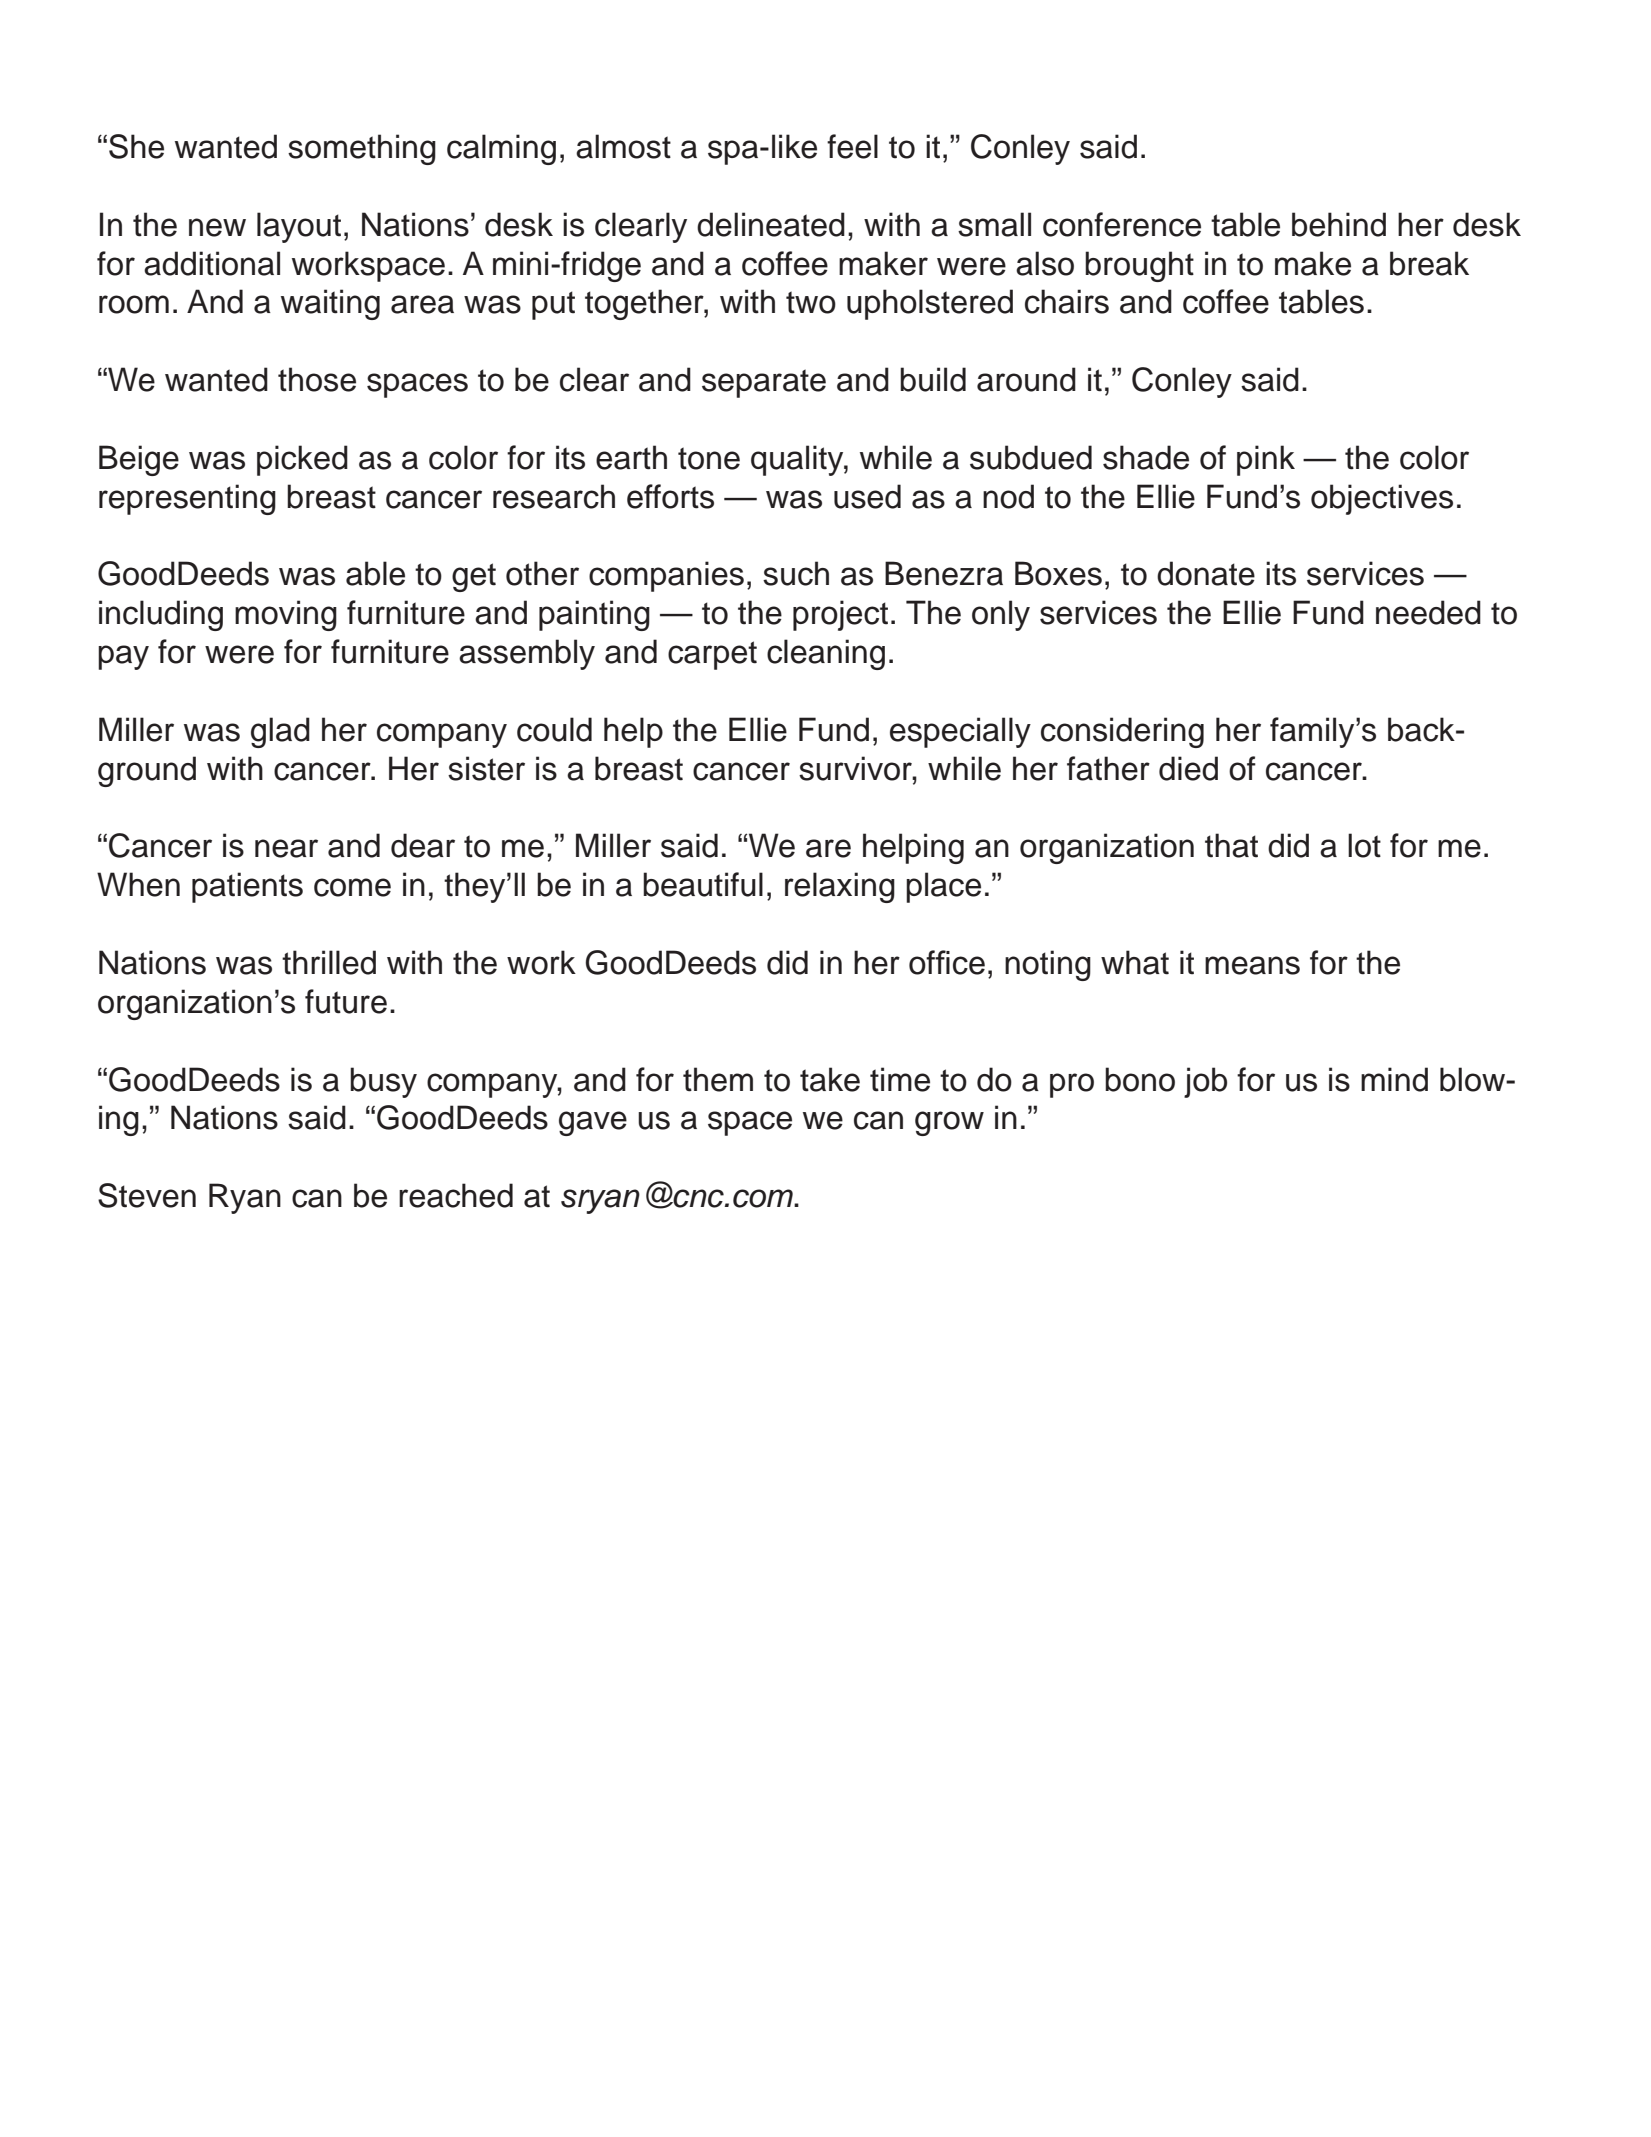 This screenshot has width=1651, height=2137. What do you see at coordinates (147, 1195) in the screenshot?
I see `Steven` at bounding box center [147, 1195].
